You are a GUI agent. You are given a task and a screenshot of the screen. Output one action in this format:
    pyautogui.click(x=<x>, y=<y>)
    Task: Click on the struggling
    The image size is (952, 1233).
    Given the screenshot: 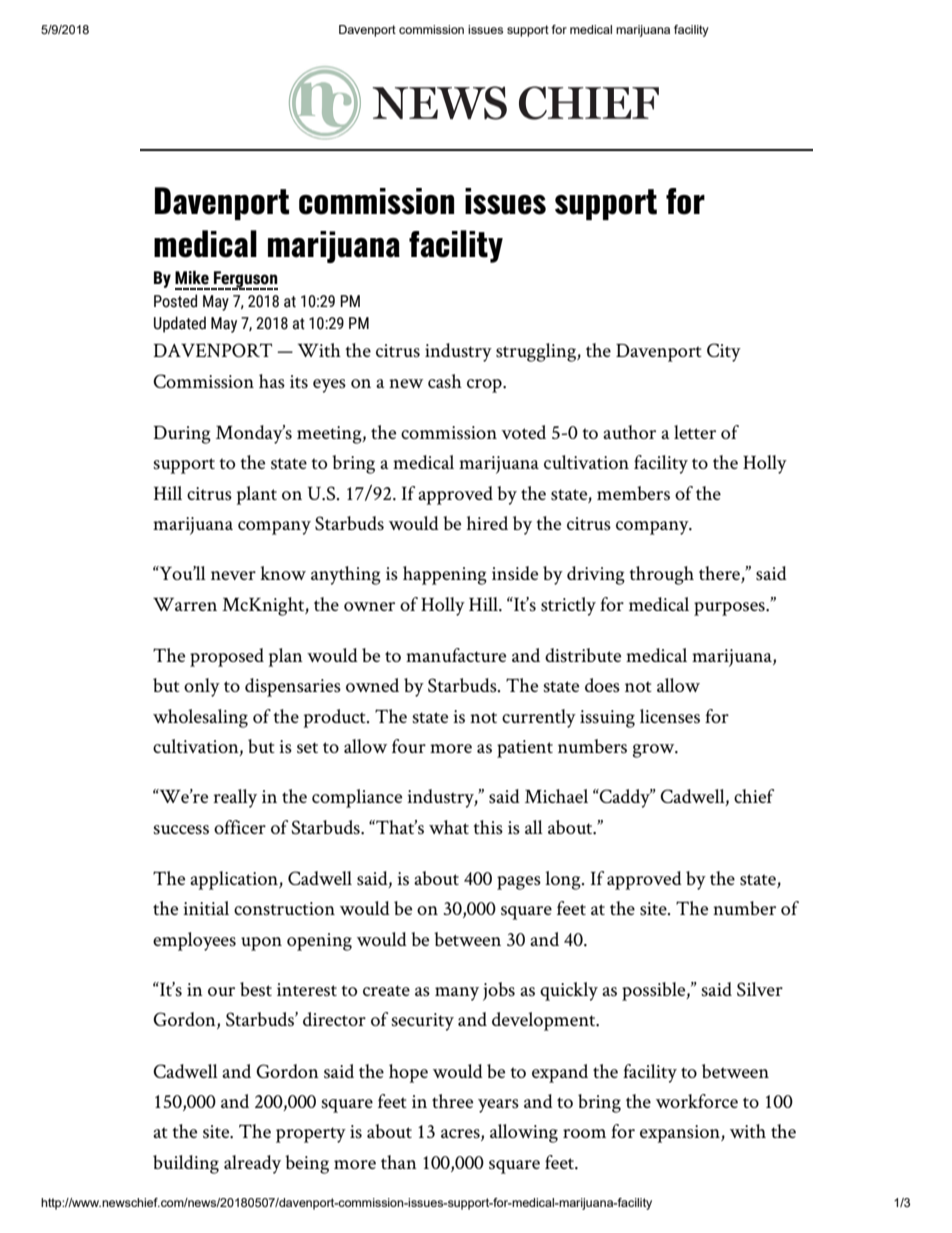 What is the action you would take?
    pyautogui.click(x=537, y=352)
